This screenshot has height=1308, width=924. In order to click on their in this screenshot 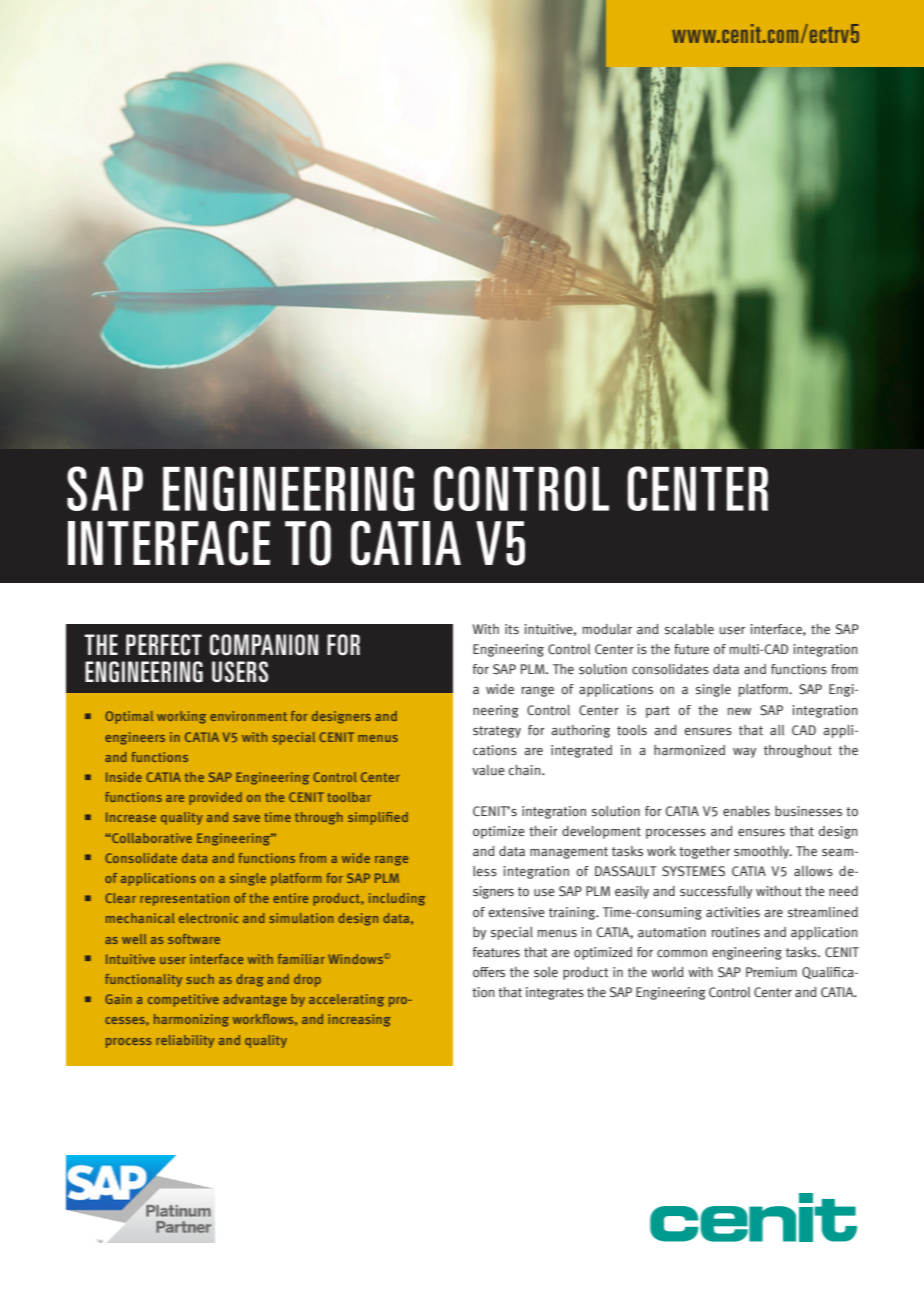, I will do `click(543, 831)`.
